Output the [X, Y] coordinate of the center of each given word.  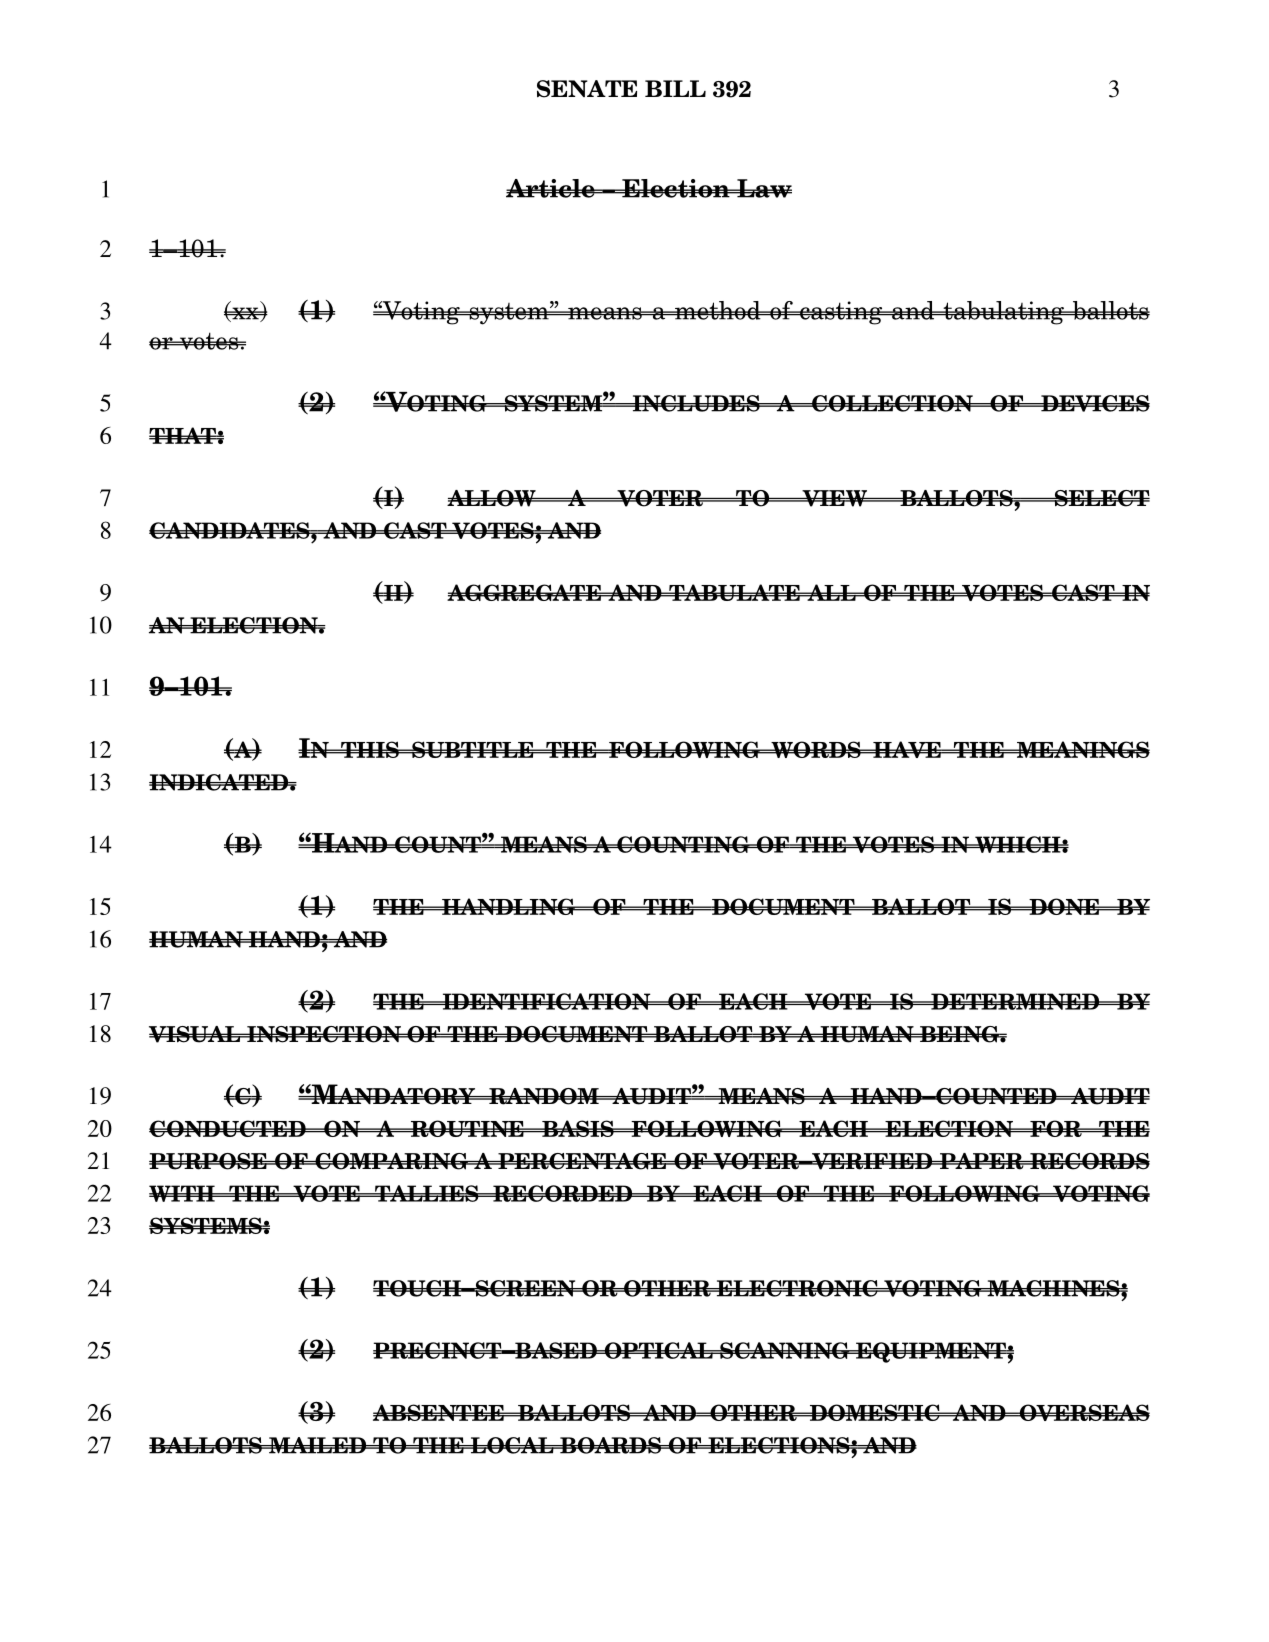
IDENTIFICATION [546, 1001]
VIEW [835, 498]
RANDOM [544, 1096]
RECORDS [1089, 1161]
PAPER [982, 1161]
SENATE [587, 89]
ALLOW [492, 498]
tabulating [1003, 313]
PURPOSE [209, 1161]
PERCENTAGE [582, 1161]
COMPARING [391, 1161]
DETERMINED [1015, 1001]
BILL [675, 88]
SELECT [1101, 498]
